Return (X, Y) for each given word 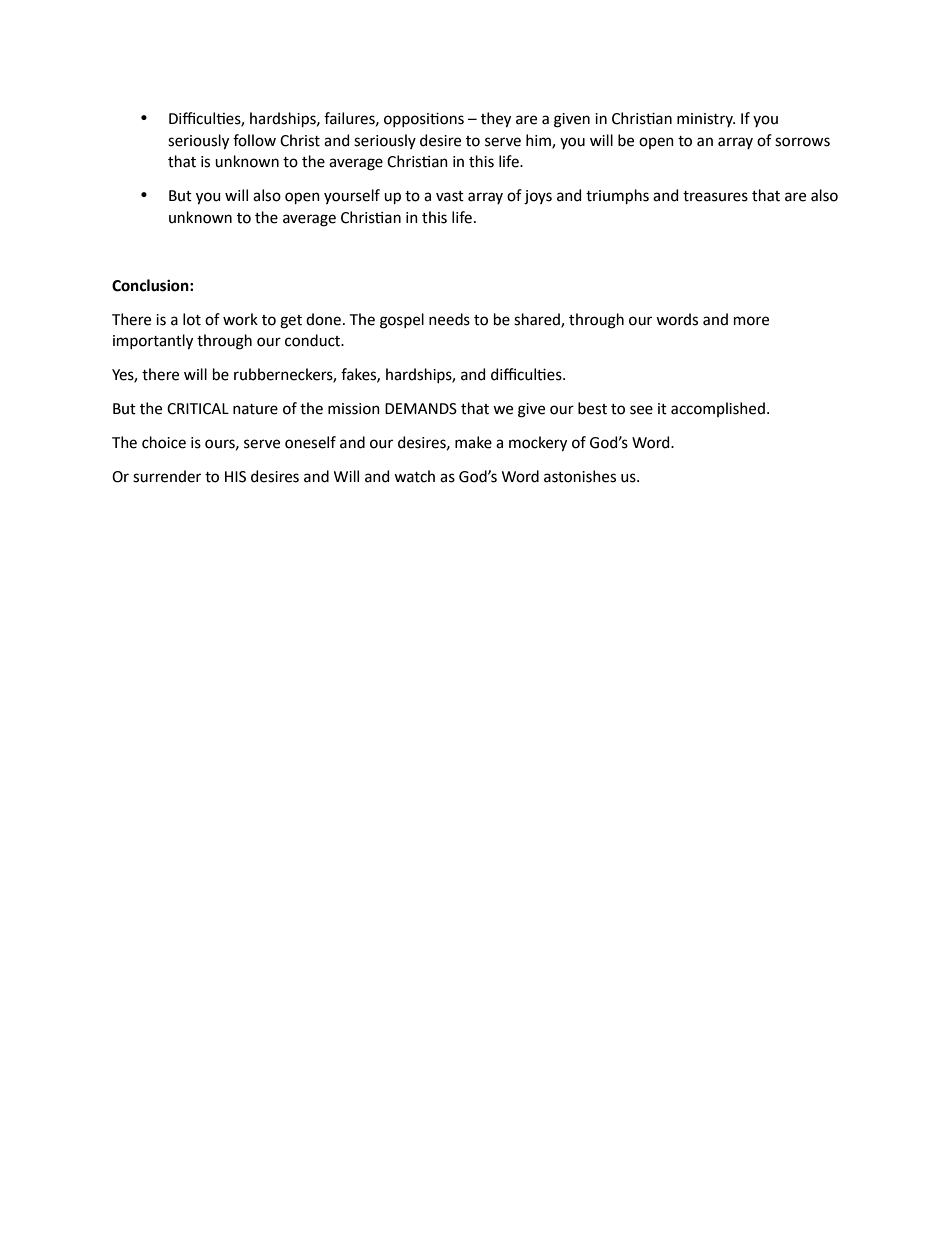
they (496, 120)
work (240, 319)
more (751, 321)
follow (254, 140)
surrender (167, 476)
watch (414, 476)
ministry (706, 120)
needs (449, 319)
